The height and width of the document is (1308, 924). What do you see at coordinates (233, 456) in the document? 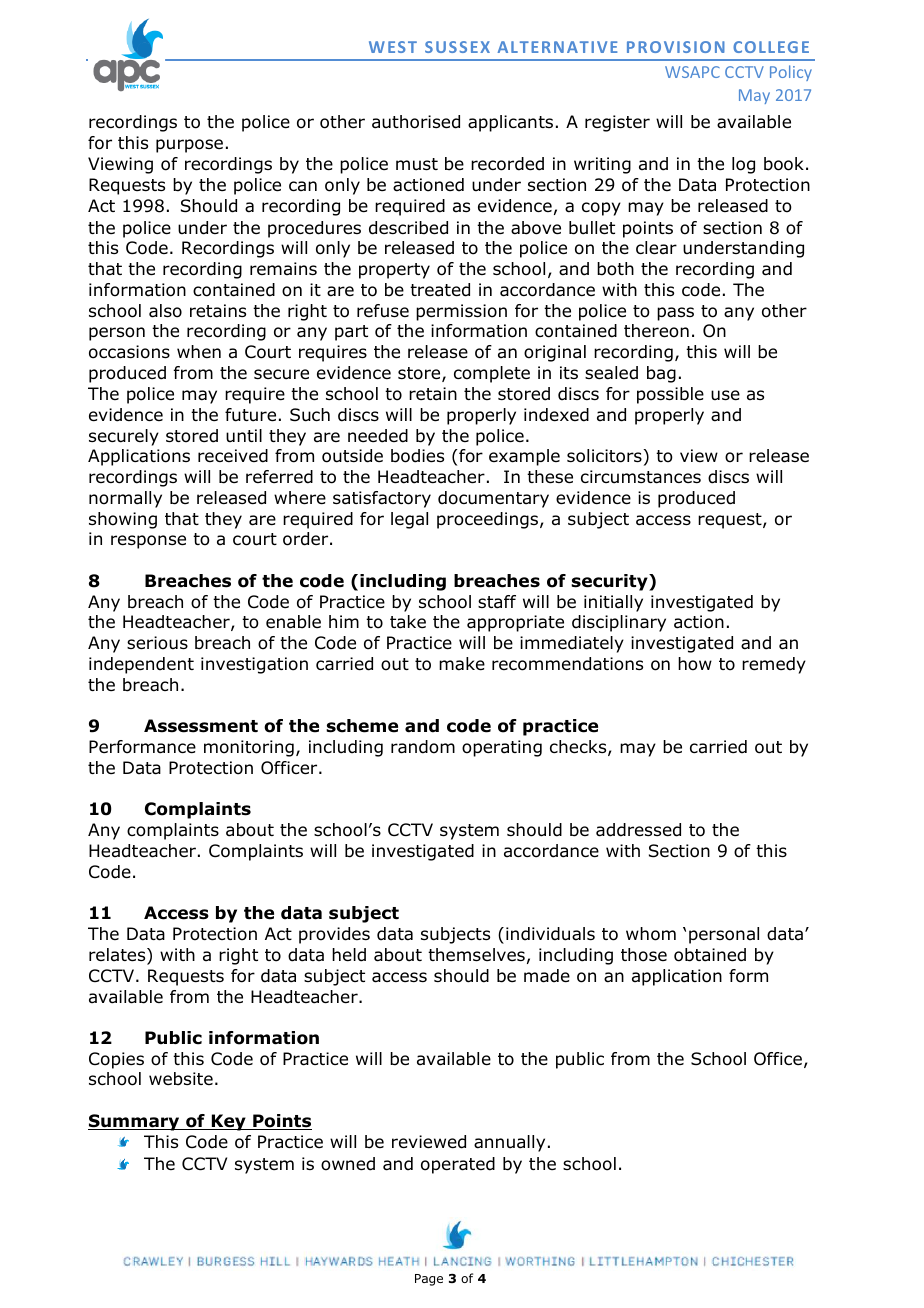
I see `received` at bounding box center [233, 456].
